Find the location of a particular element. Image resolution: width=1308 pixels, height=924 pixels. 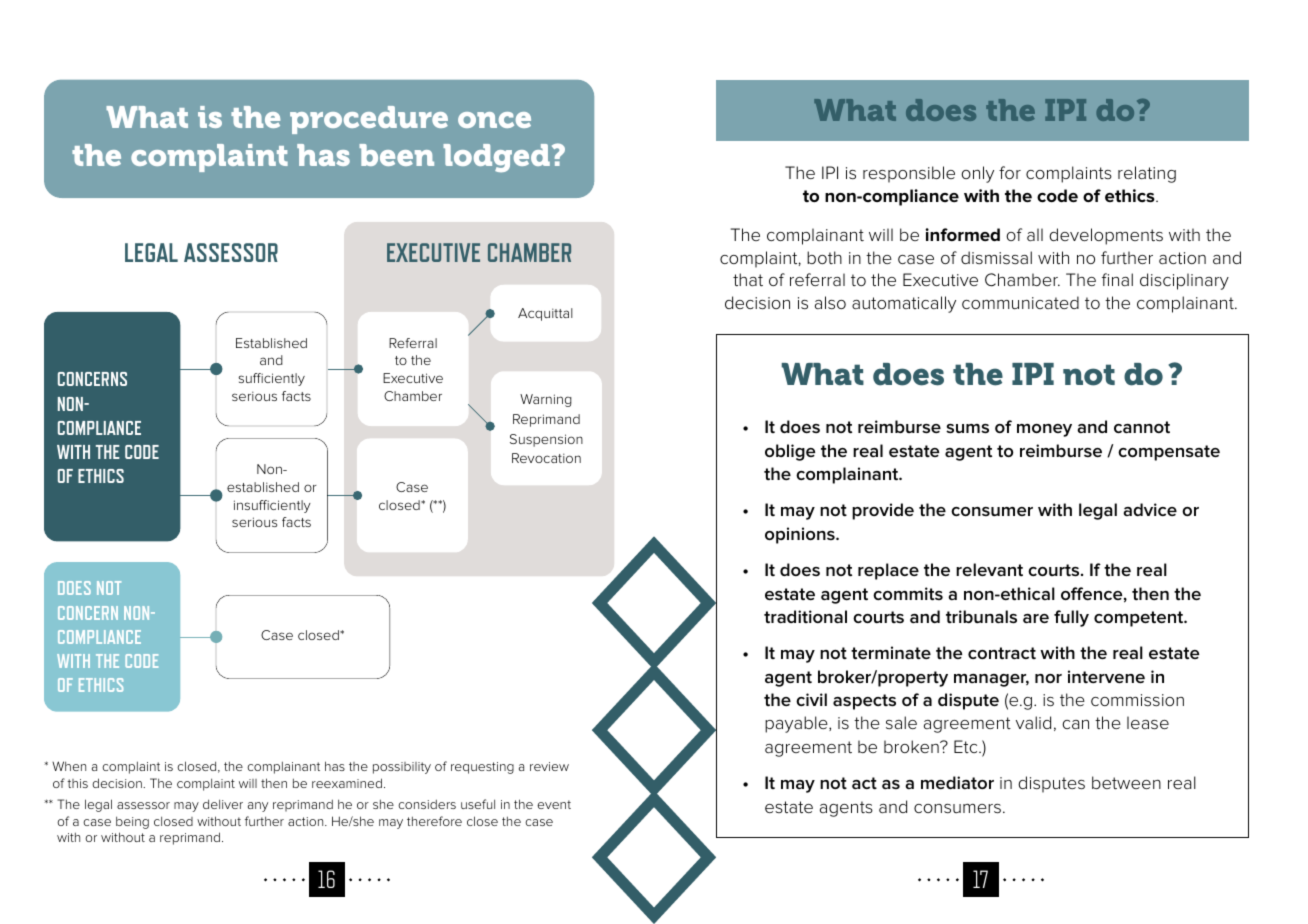

that is located at coordinates (748, 280).
